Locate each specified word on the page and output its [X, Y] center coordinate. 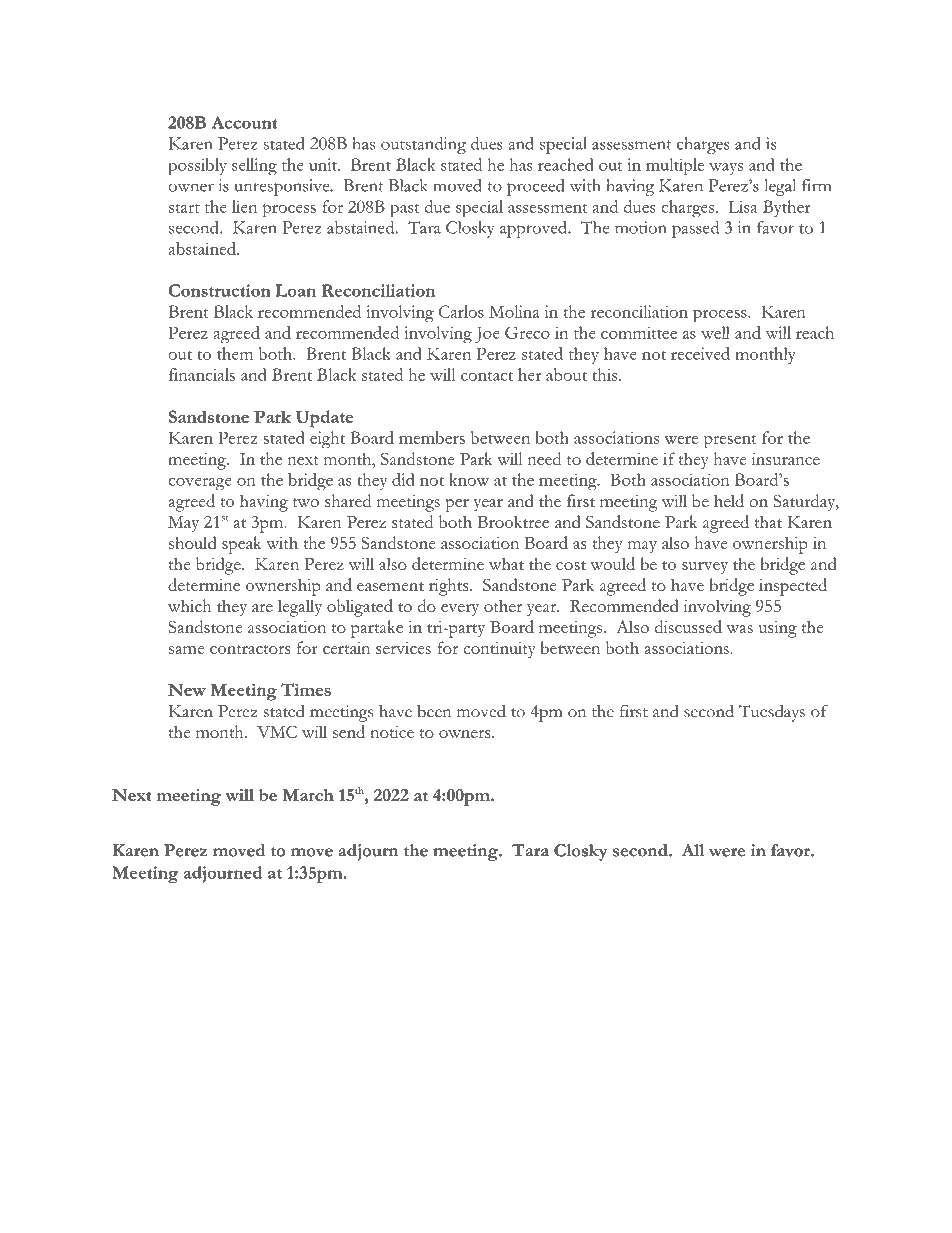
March [308, 795]
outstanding [423, 145]
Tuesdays [772, 713]
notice [392, 732]
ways [726, 169]
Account [244, 122]
